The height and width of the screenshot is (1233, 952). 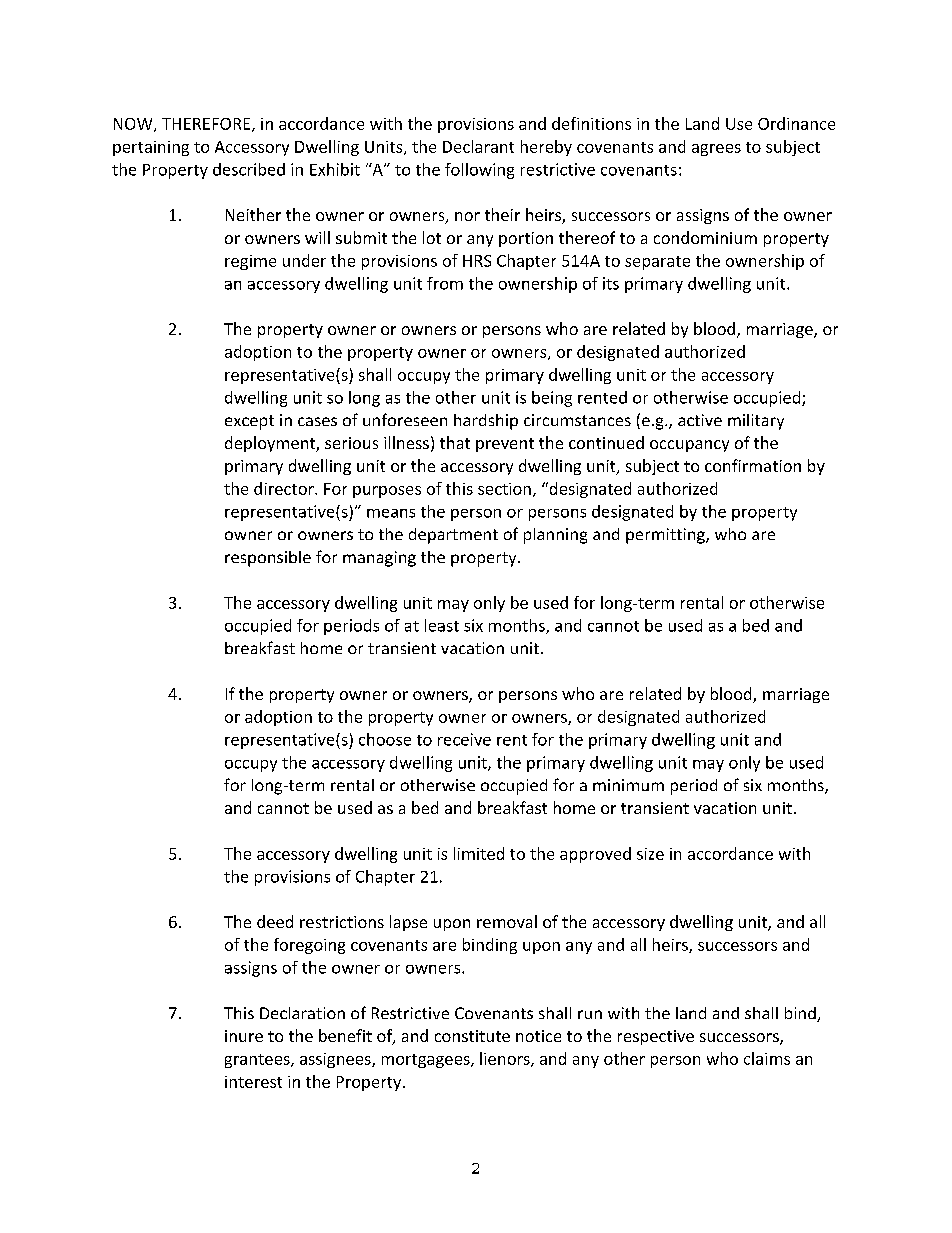 What do you see at coordinates (628, 785) in the screenshot?
I see `minimum` at bounding box center [628, 785].
